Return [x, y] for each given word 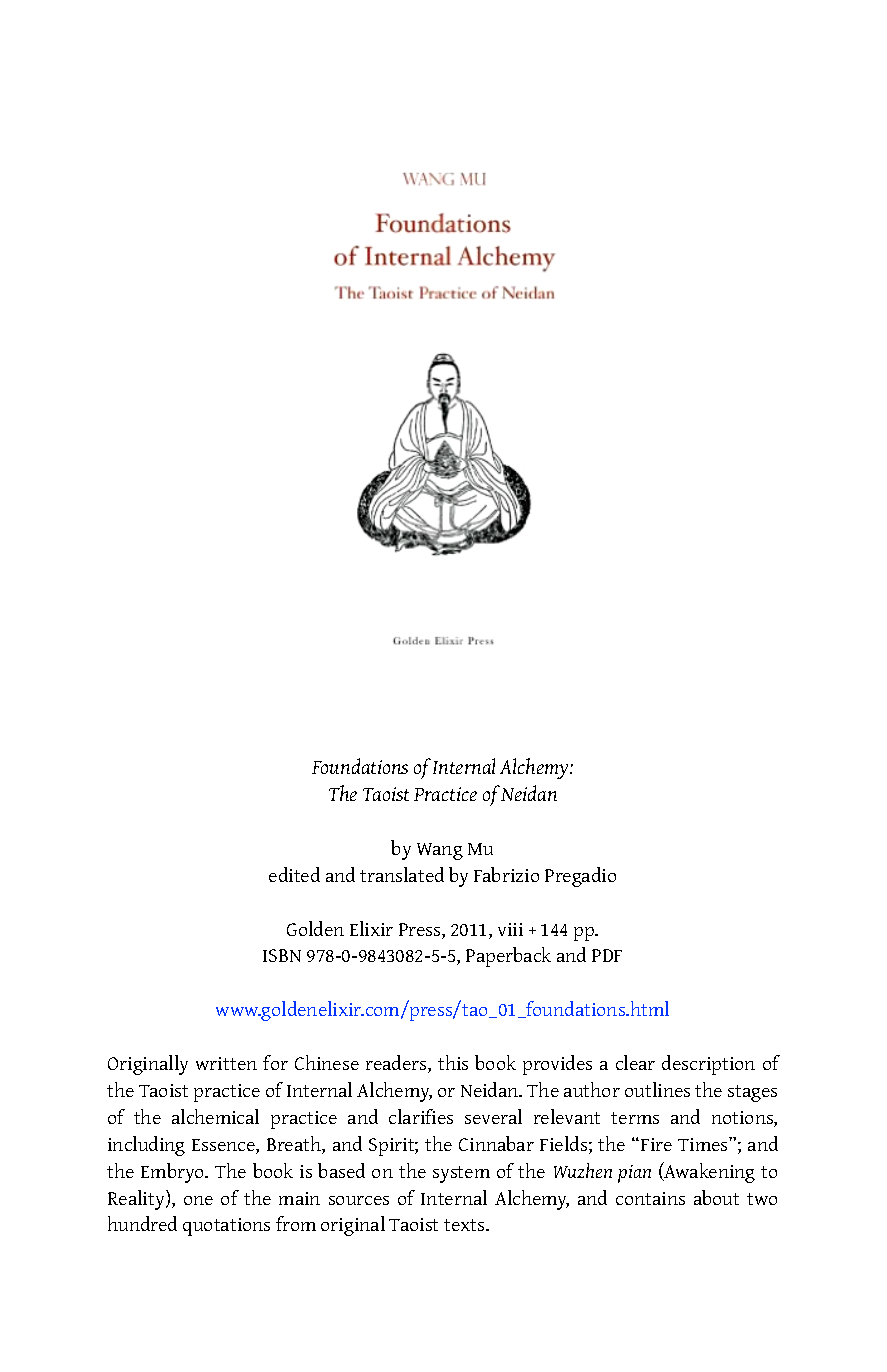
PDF [607, 955]
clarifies [421, 1116]
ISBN [282, 955]
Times [704, 1144]
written [226, 1063]
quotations [226, 1227]
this [453, 1062]
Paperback [508, 957]
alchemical [215, 1116]
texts [465, 1225]
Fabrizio [506, 874]
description [708, 1065]
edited [294, 874]
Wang [440, 851]
